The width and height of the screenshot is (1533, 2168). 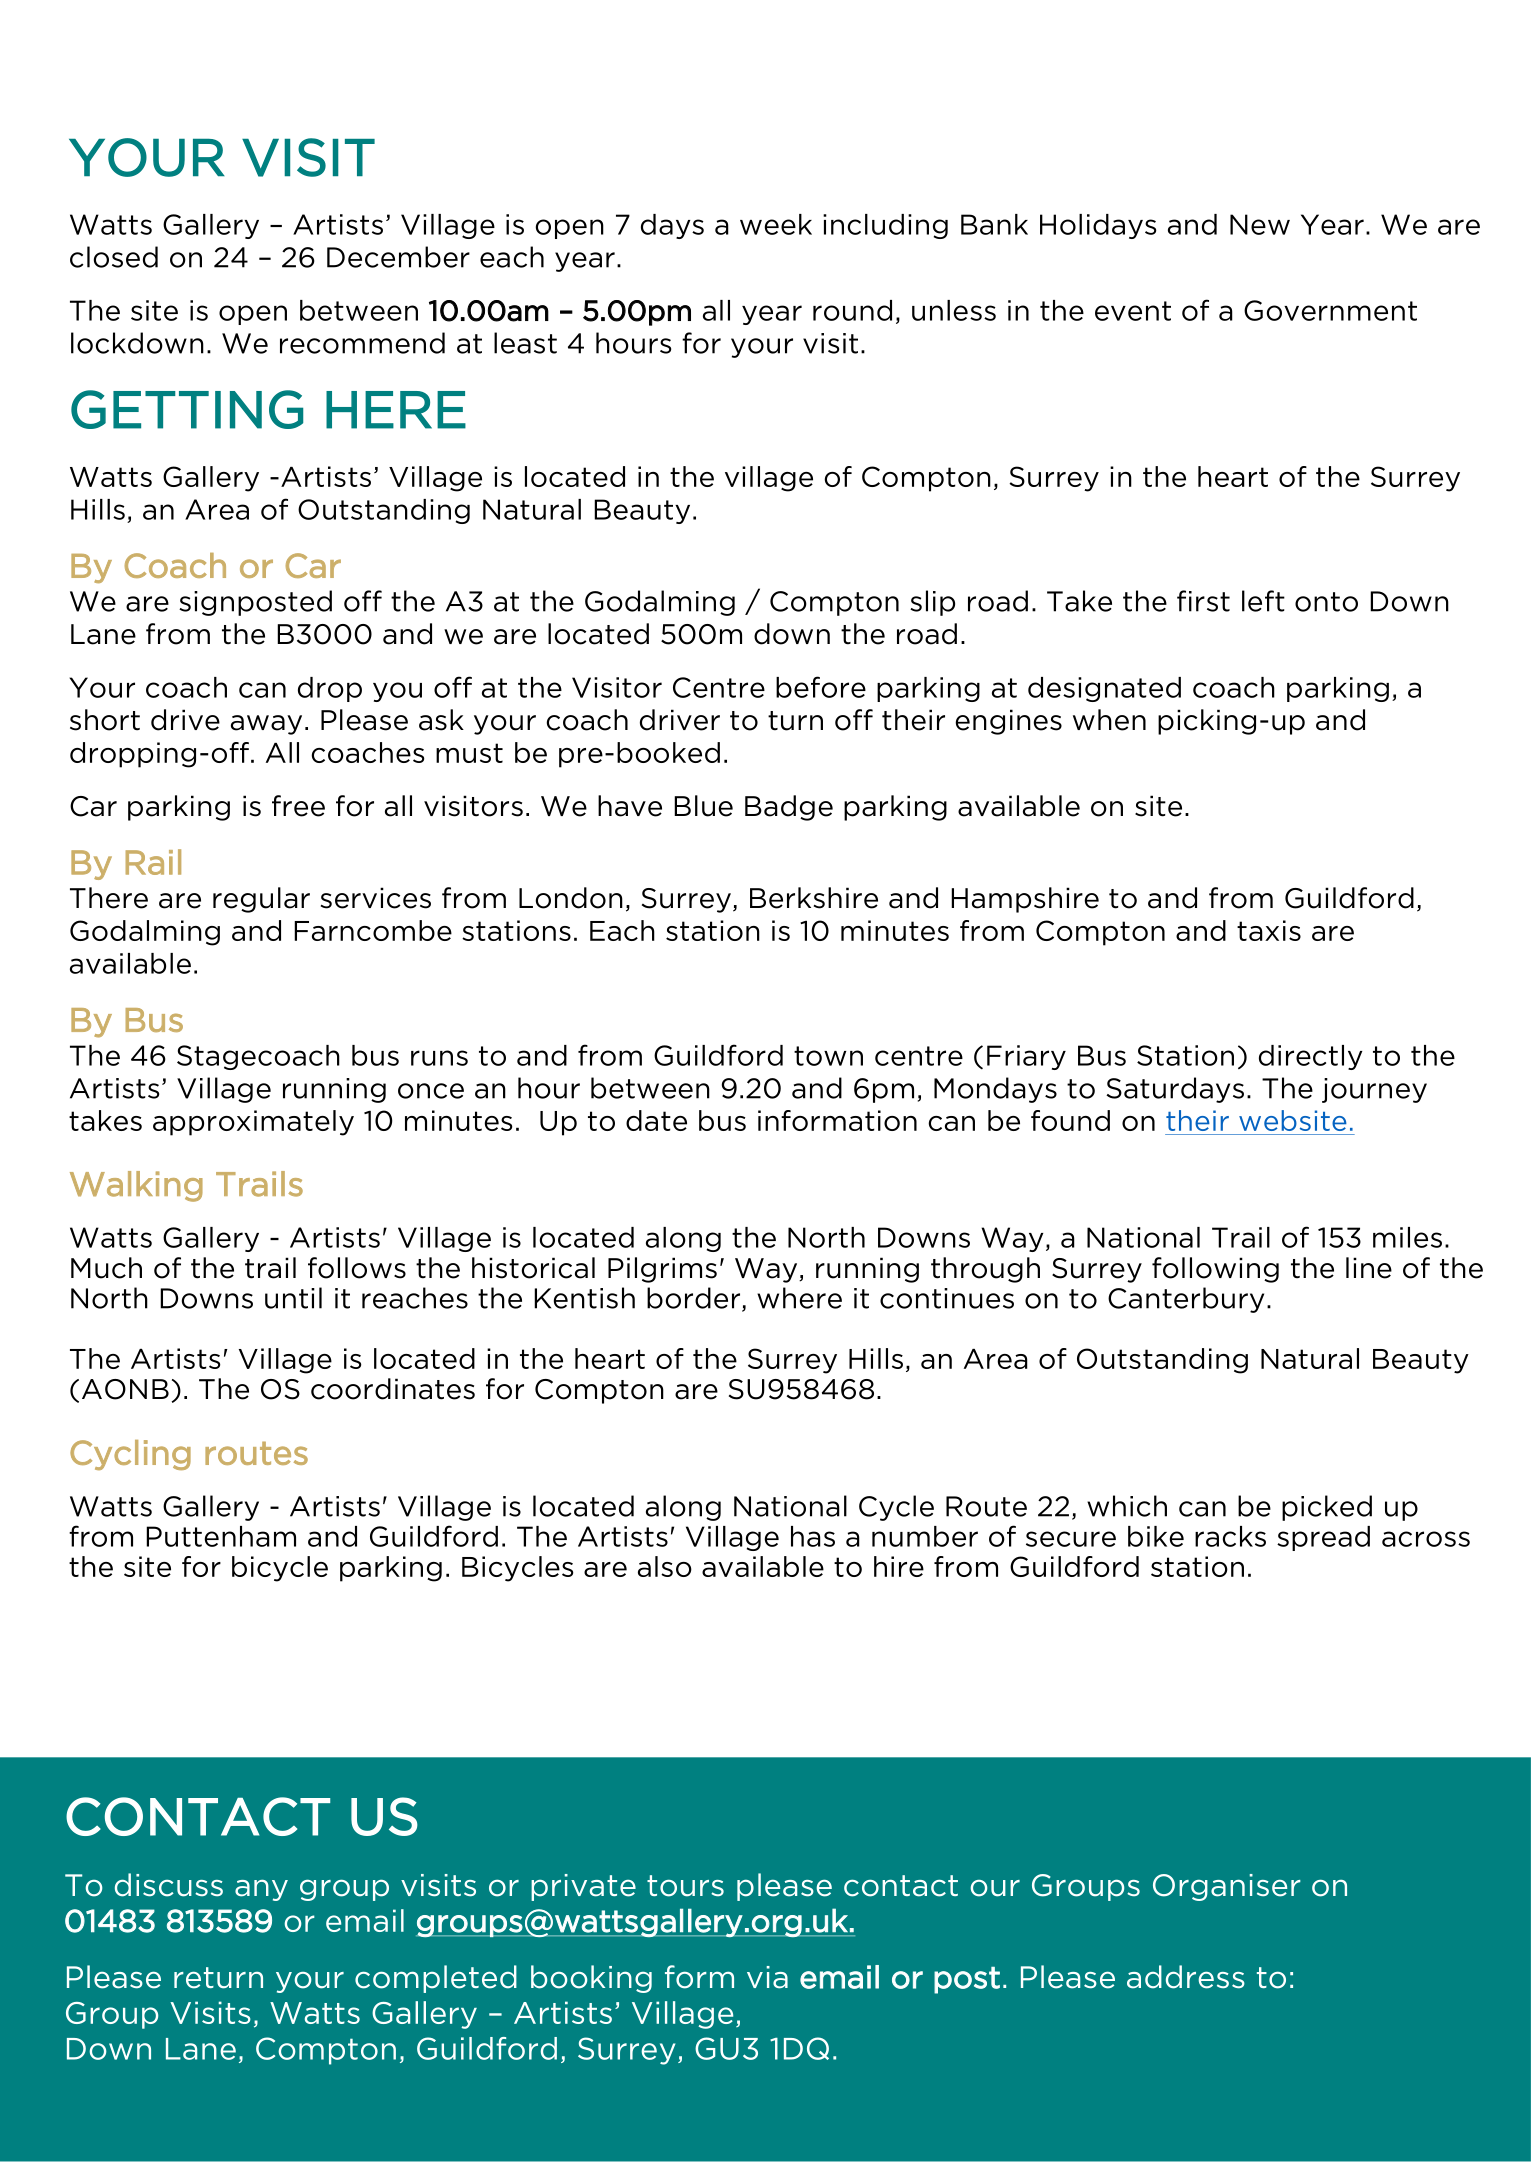 What do you see at coordinates (1215, 1270) in the screenshot?
I see `following` at bounding box center [1215, 1270].
